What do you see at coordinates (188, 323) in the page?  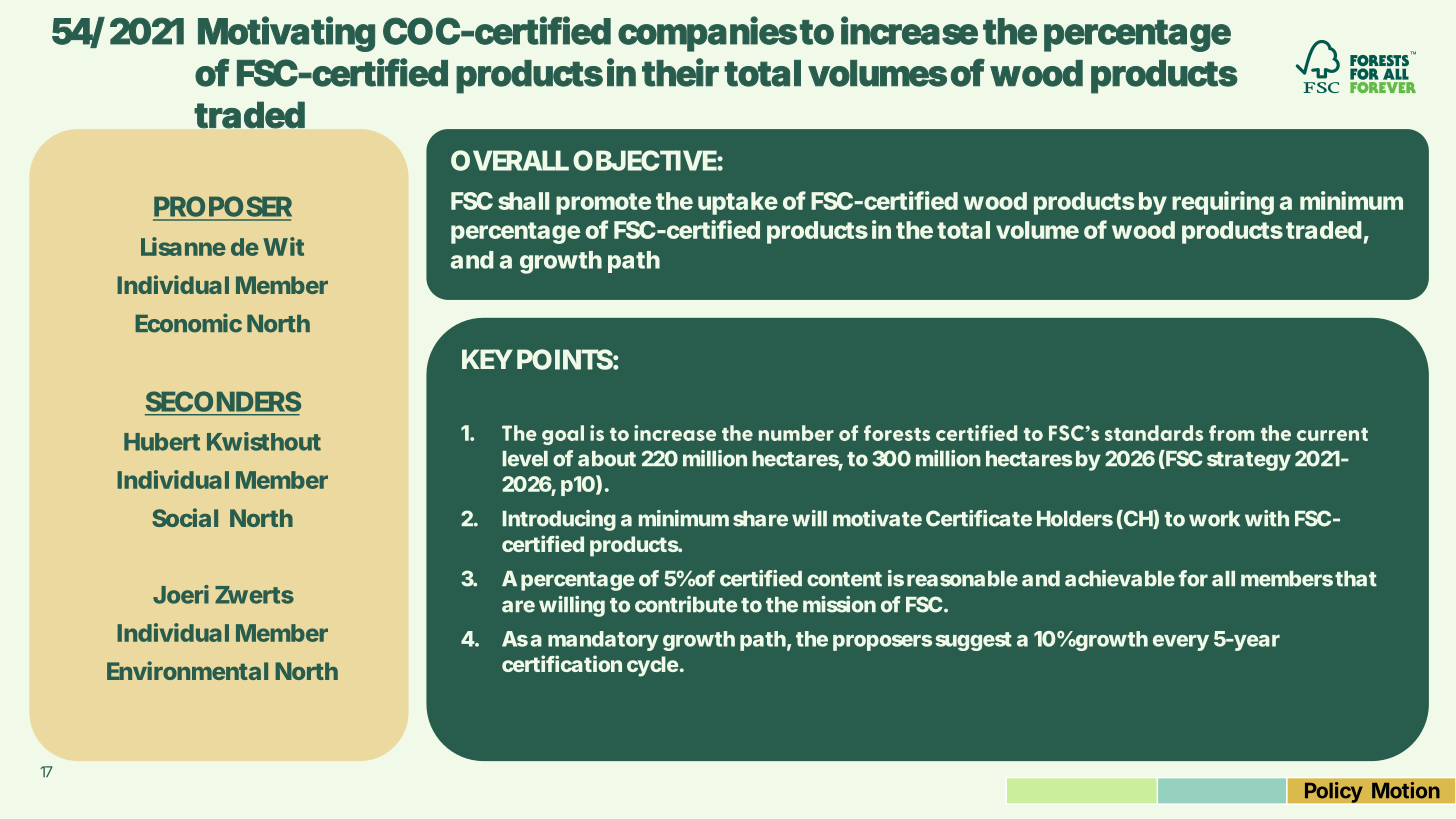 I see `Economic` at bounding box center [188, 323].
